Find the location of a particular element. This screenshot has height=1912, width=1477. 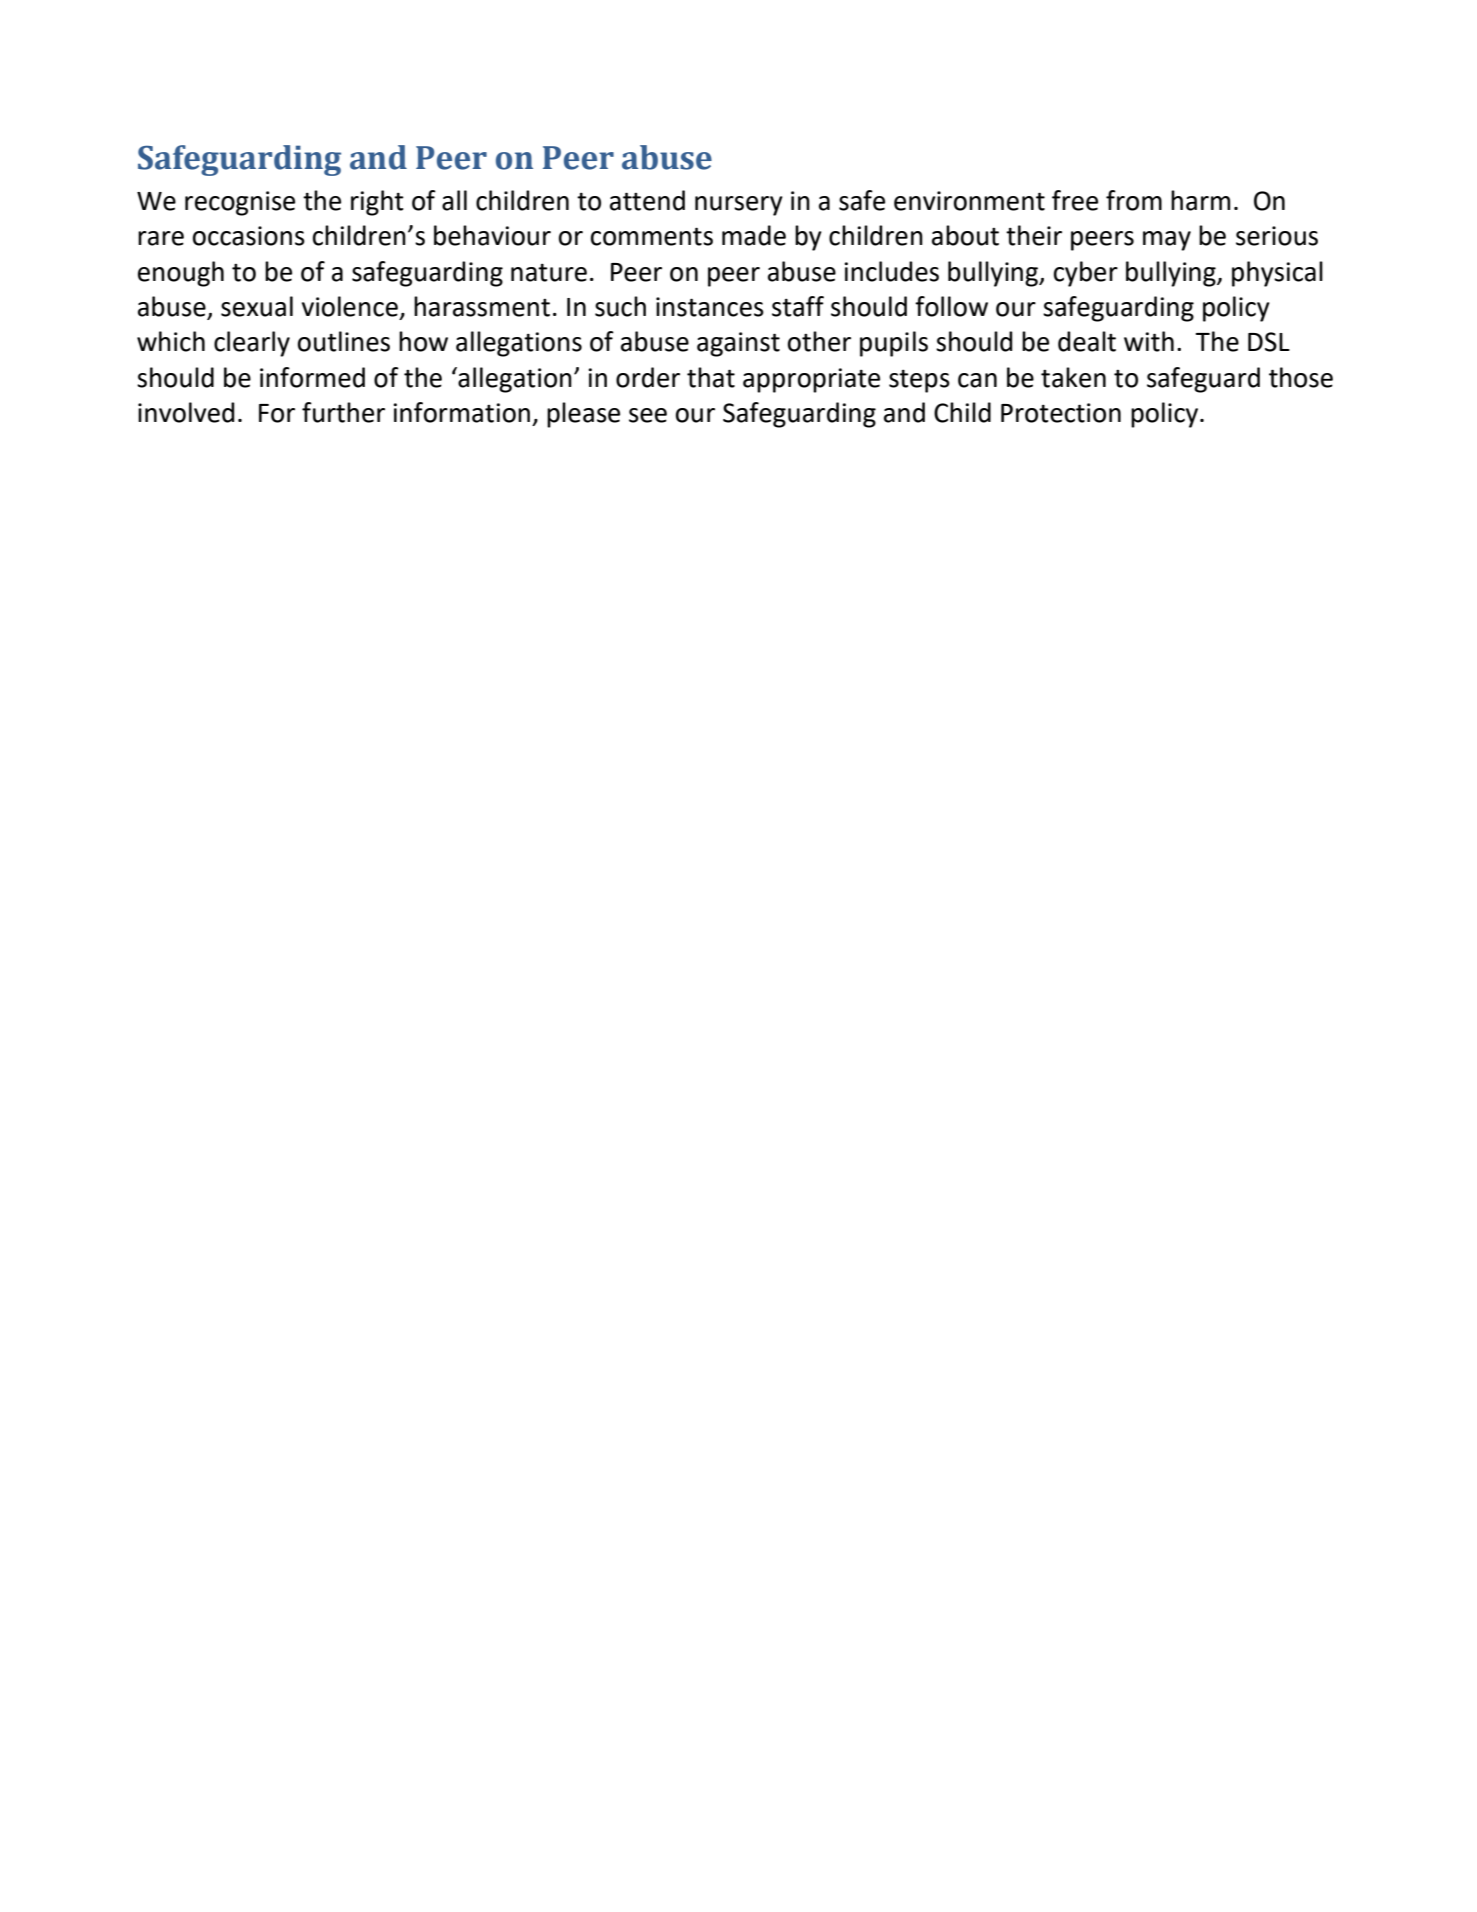

recognise is located at coordinates (240, 203).
